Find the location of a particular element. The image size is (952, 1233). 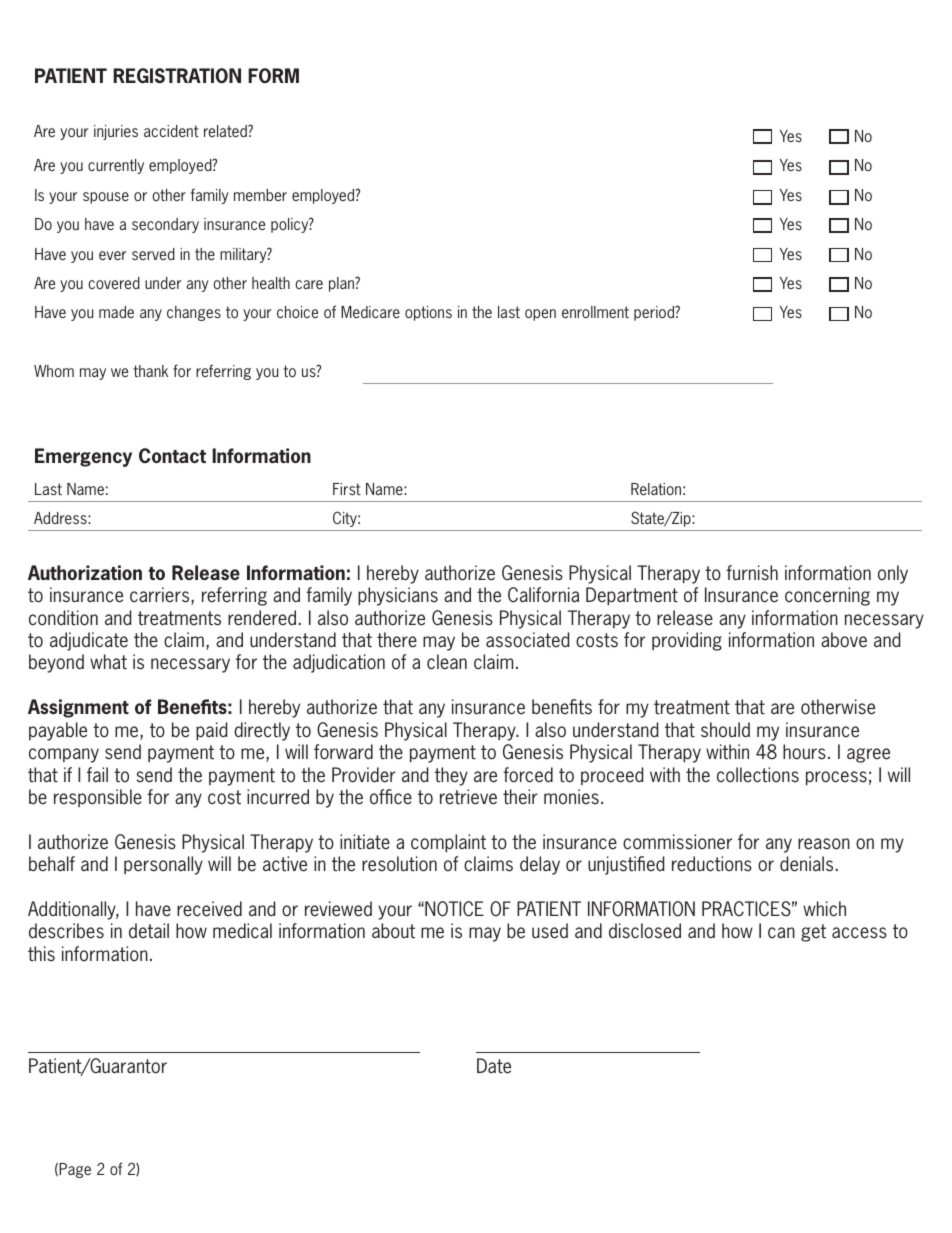

furnish is located at coordinates (752, 573).
